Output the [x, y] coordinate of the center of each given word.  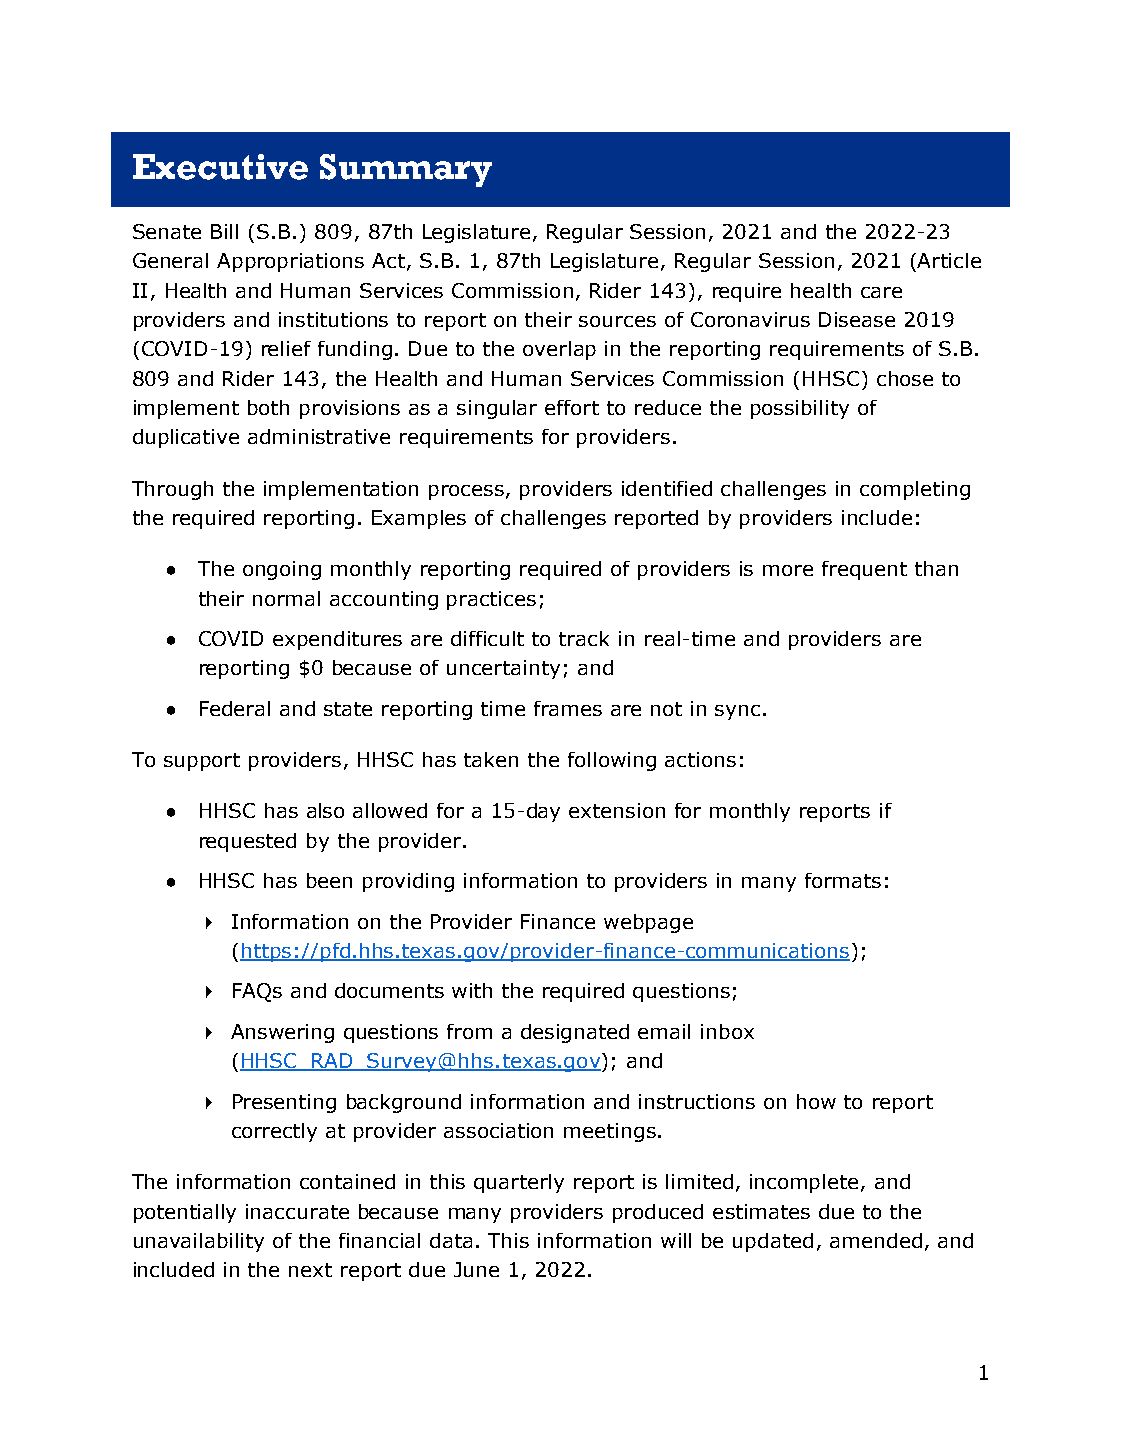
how [816, 1101]
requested [248, 842]
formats [843, 880]
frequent [864, 570]
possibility [800, 409]
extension [617, 810]
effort [572, 407]
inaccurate [297, 1211]
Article [949, 260]
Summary [406, 170]
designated [575, 1033]
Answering [282, 1033]
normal [286, 598]
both [268, 407]
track [584, 638]
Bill [224, 231]
